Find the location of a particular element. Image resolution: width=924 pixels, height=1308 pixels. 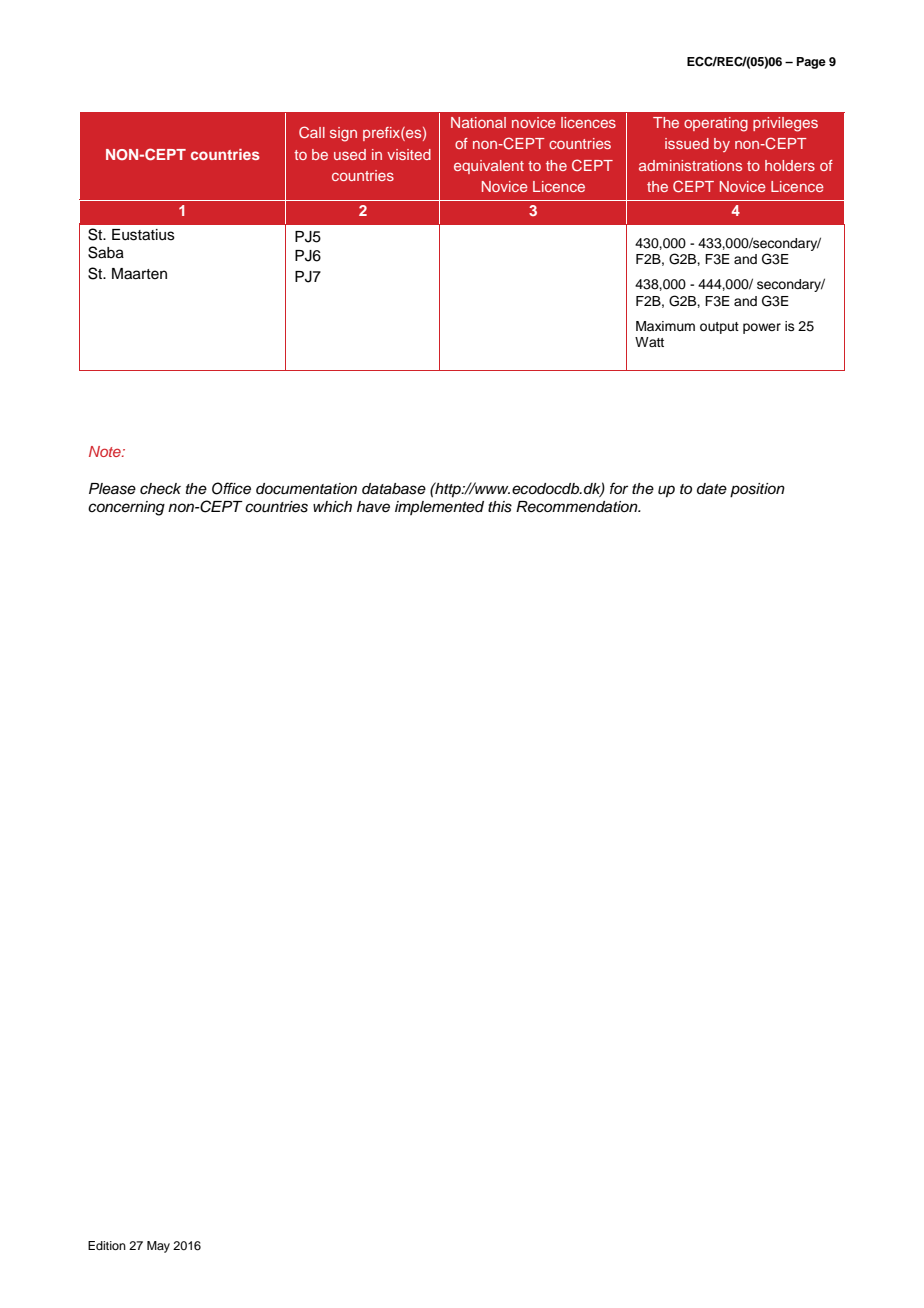

National is located at coordinates (478, 122).
